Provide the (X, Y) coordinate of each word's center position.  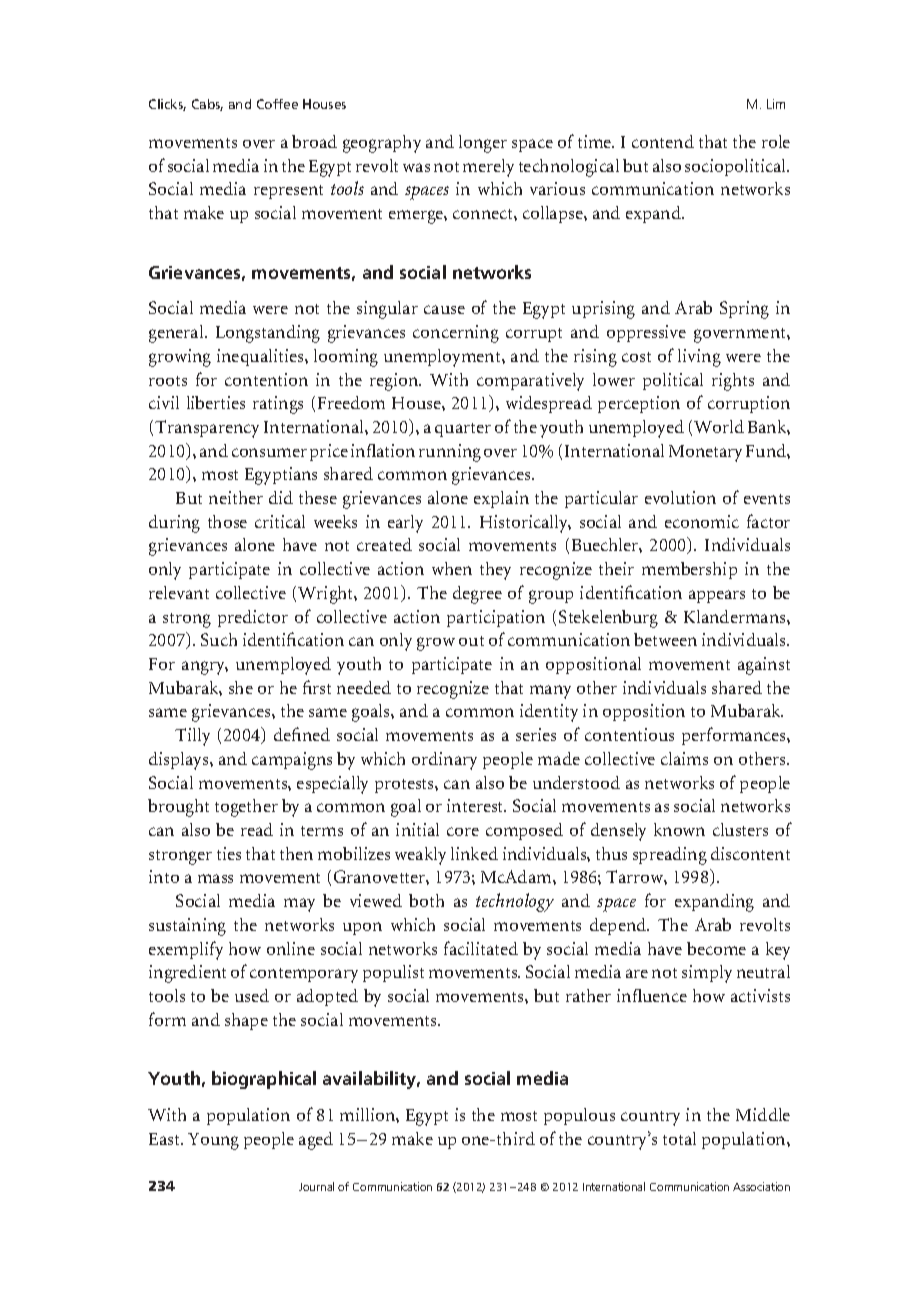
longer (483, 144)
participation (496, 618)
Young (213, 1141)
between (665, 639)
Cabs (207, 105)
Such (219, 639)
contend (663, 141)
